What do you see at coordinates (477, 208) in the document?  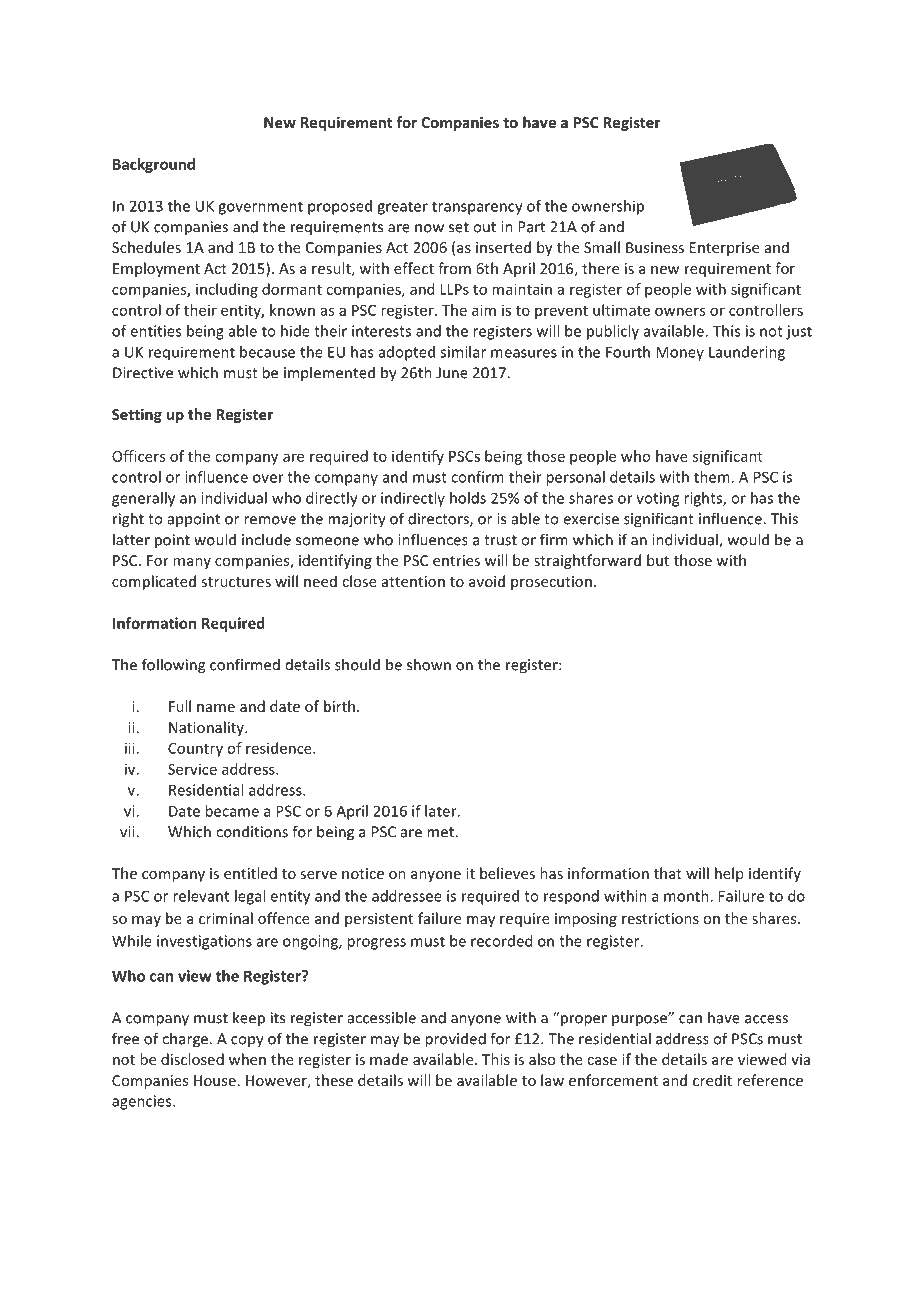 I see `transparency` at bounding box center [477, 208].
